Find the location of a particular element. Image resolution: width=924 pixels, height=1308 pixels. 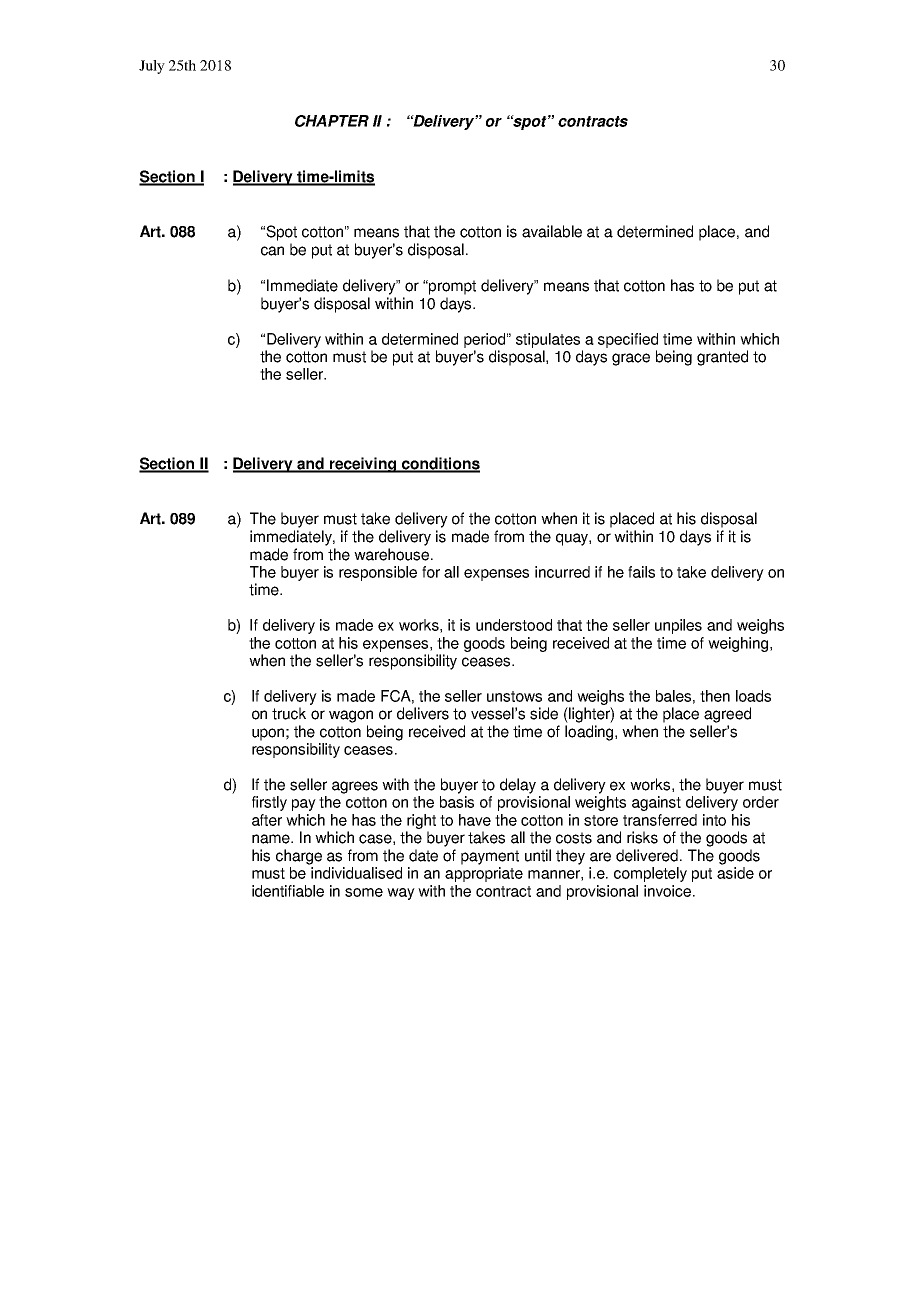

specified is located at coordinates (628, 340).
